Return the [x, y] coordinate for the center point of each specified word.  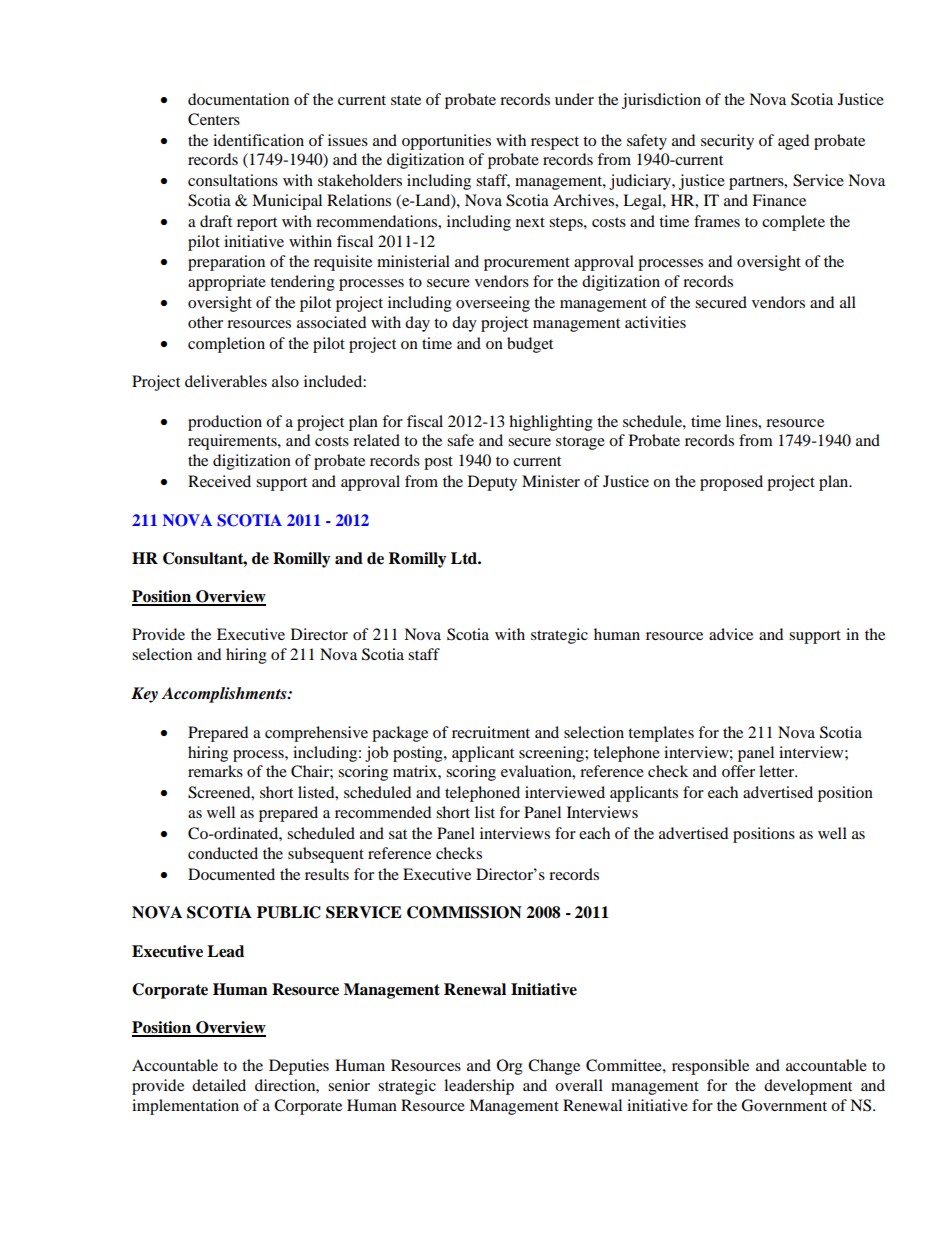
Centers [214, 119]
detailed [219, 1085]
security [727, 142]
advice [731, 634]
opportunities [446, 142]
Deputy [492, 483]
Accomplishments [225, 695]
